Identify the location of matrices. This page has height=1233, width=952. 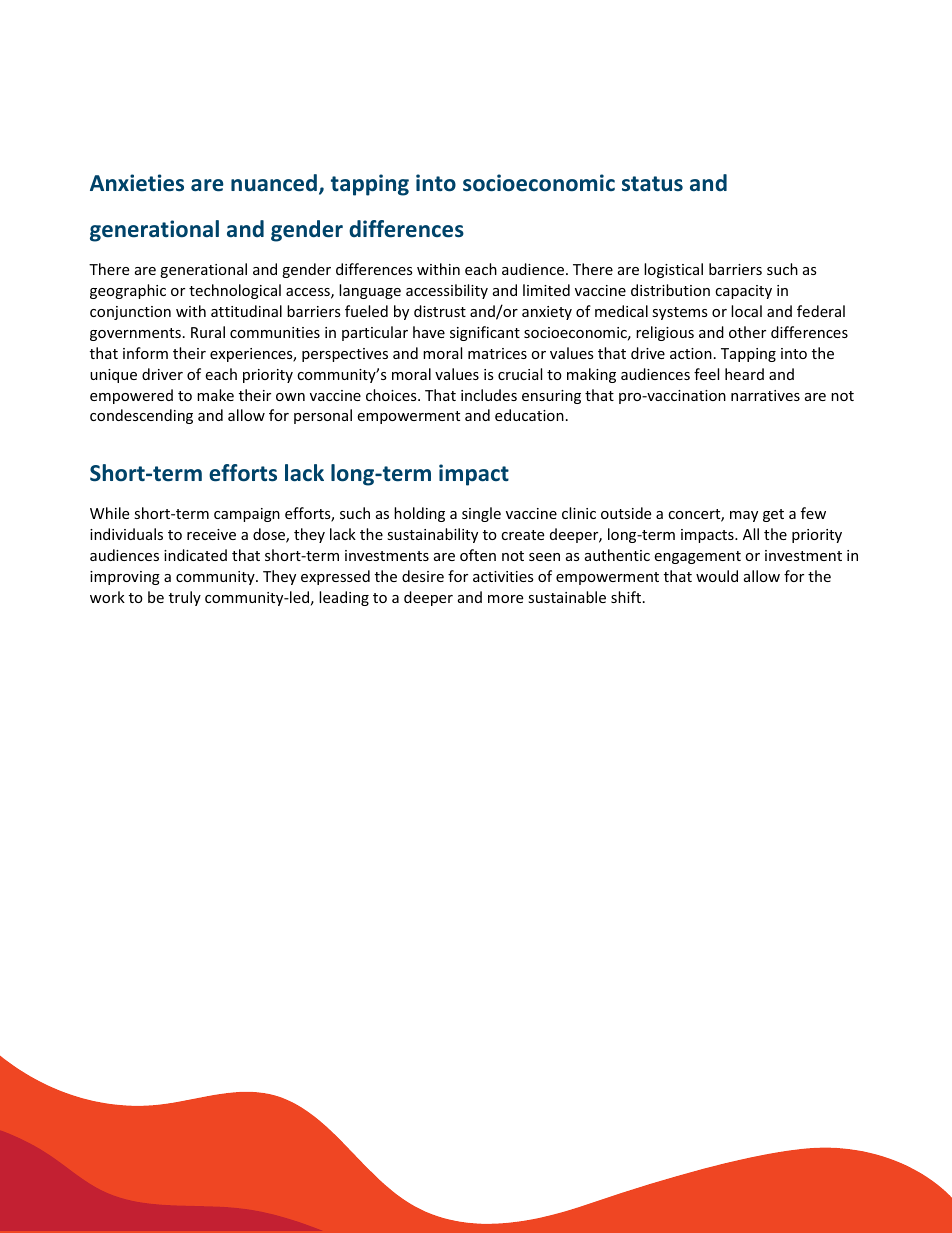
(497, 353).
